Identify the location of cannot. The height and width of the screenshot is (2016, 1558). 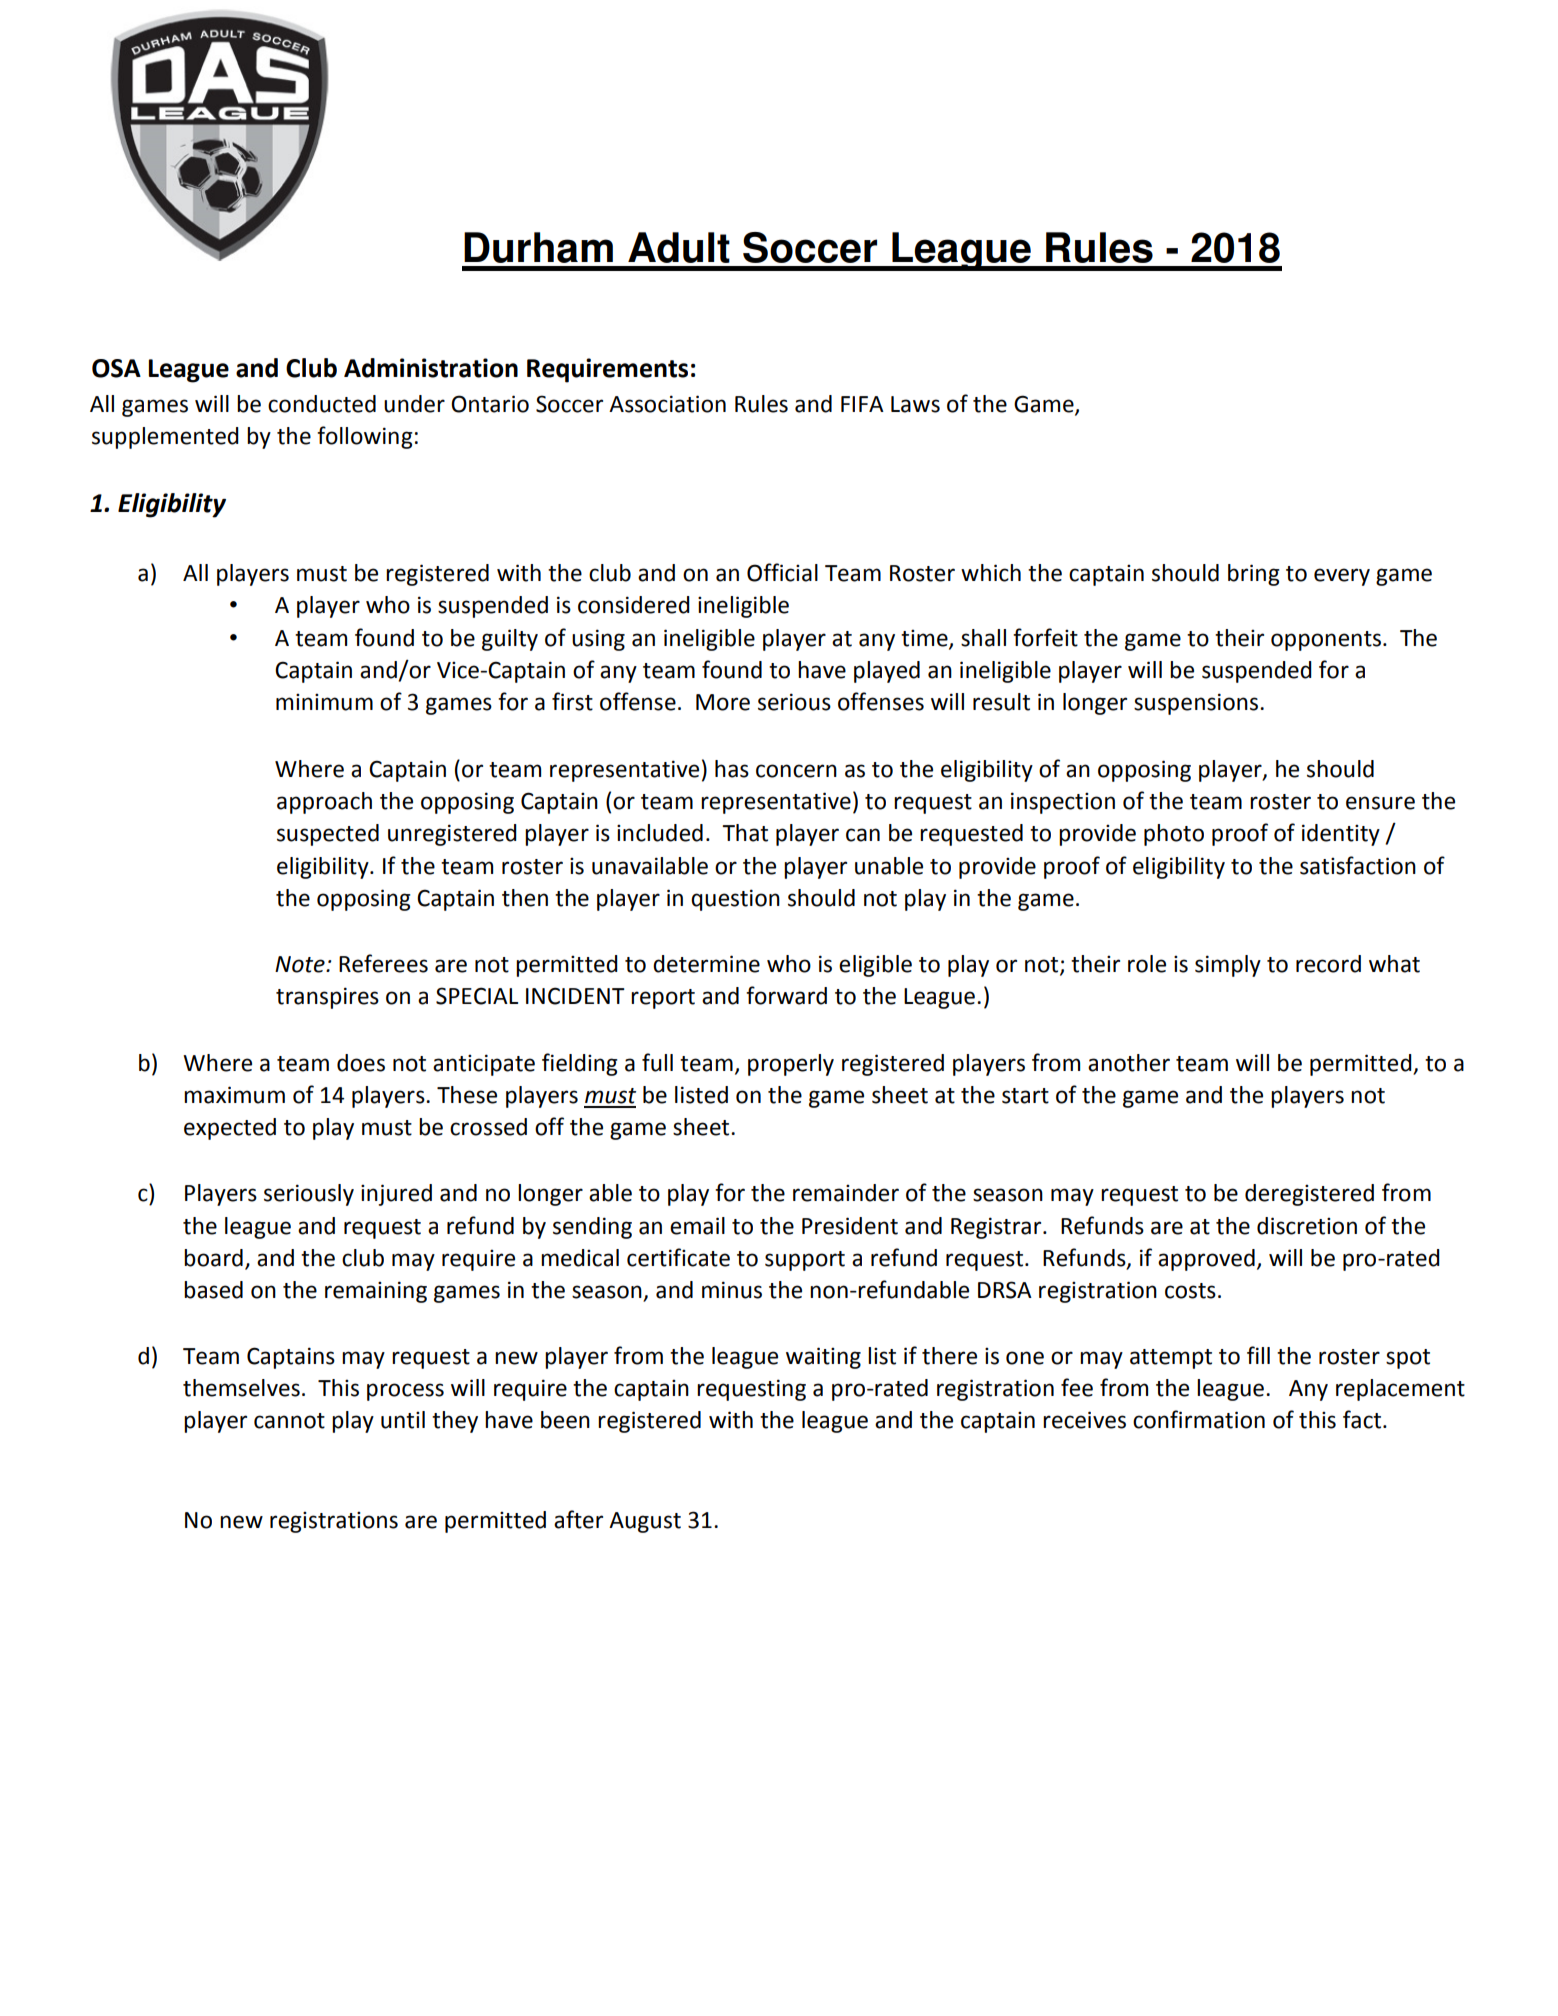
(289, 1421).
